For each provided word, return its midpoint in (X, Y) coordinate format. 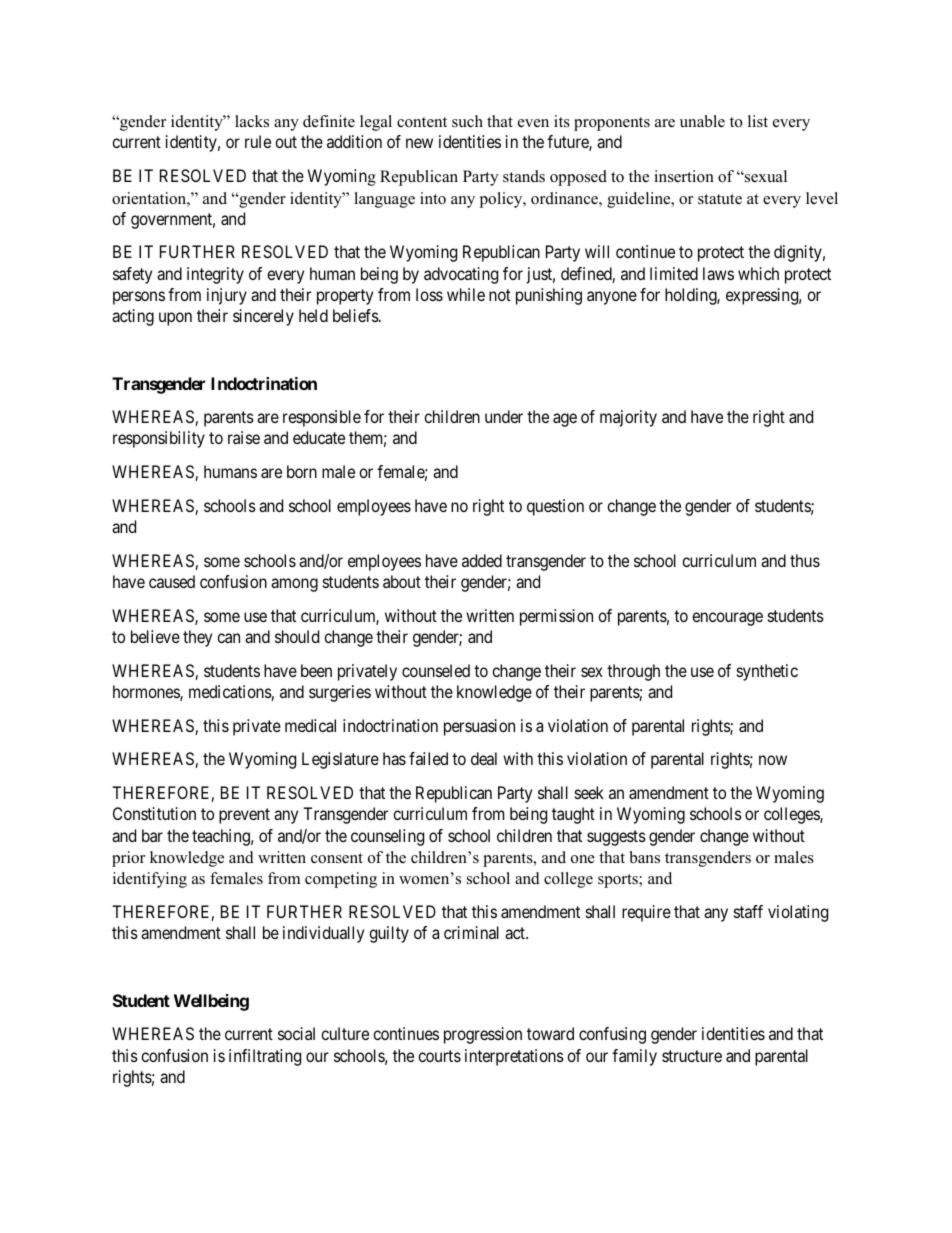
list (758, 121)
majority (628, 418)
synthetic (767, 672)
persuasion (479, 727)
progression (483, 1035)
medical (310, 725)
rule (258, 141)
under (504, 416)
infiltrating (265, 1057)
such (467, 121)
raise (244, 437)
